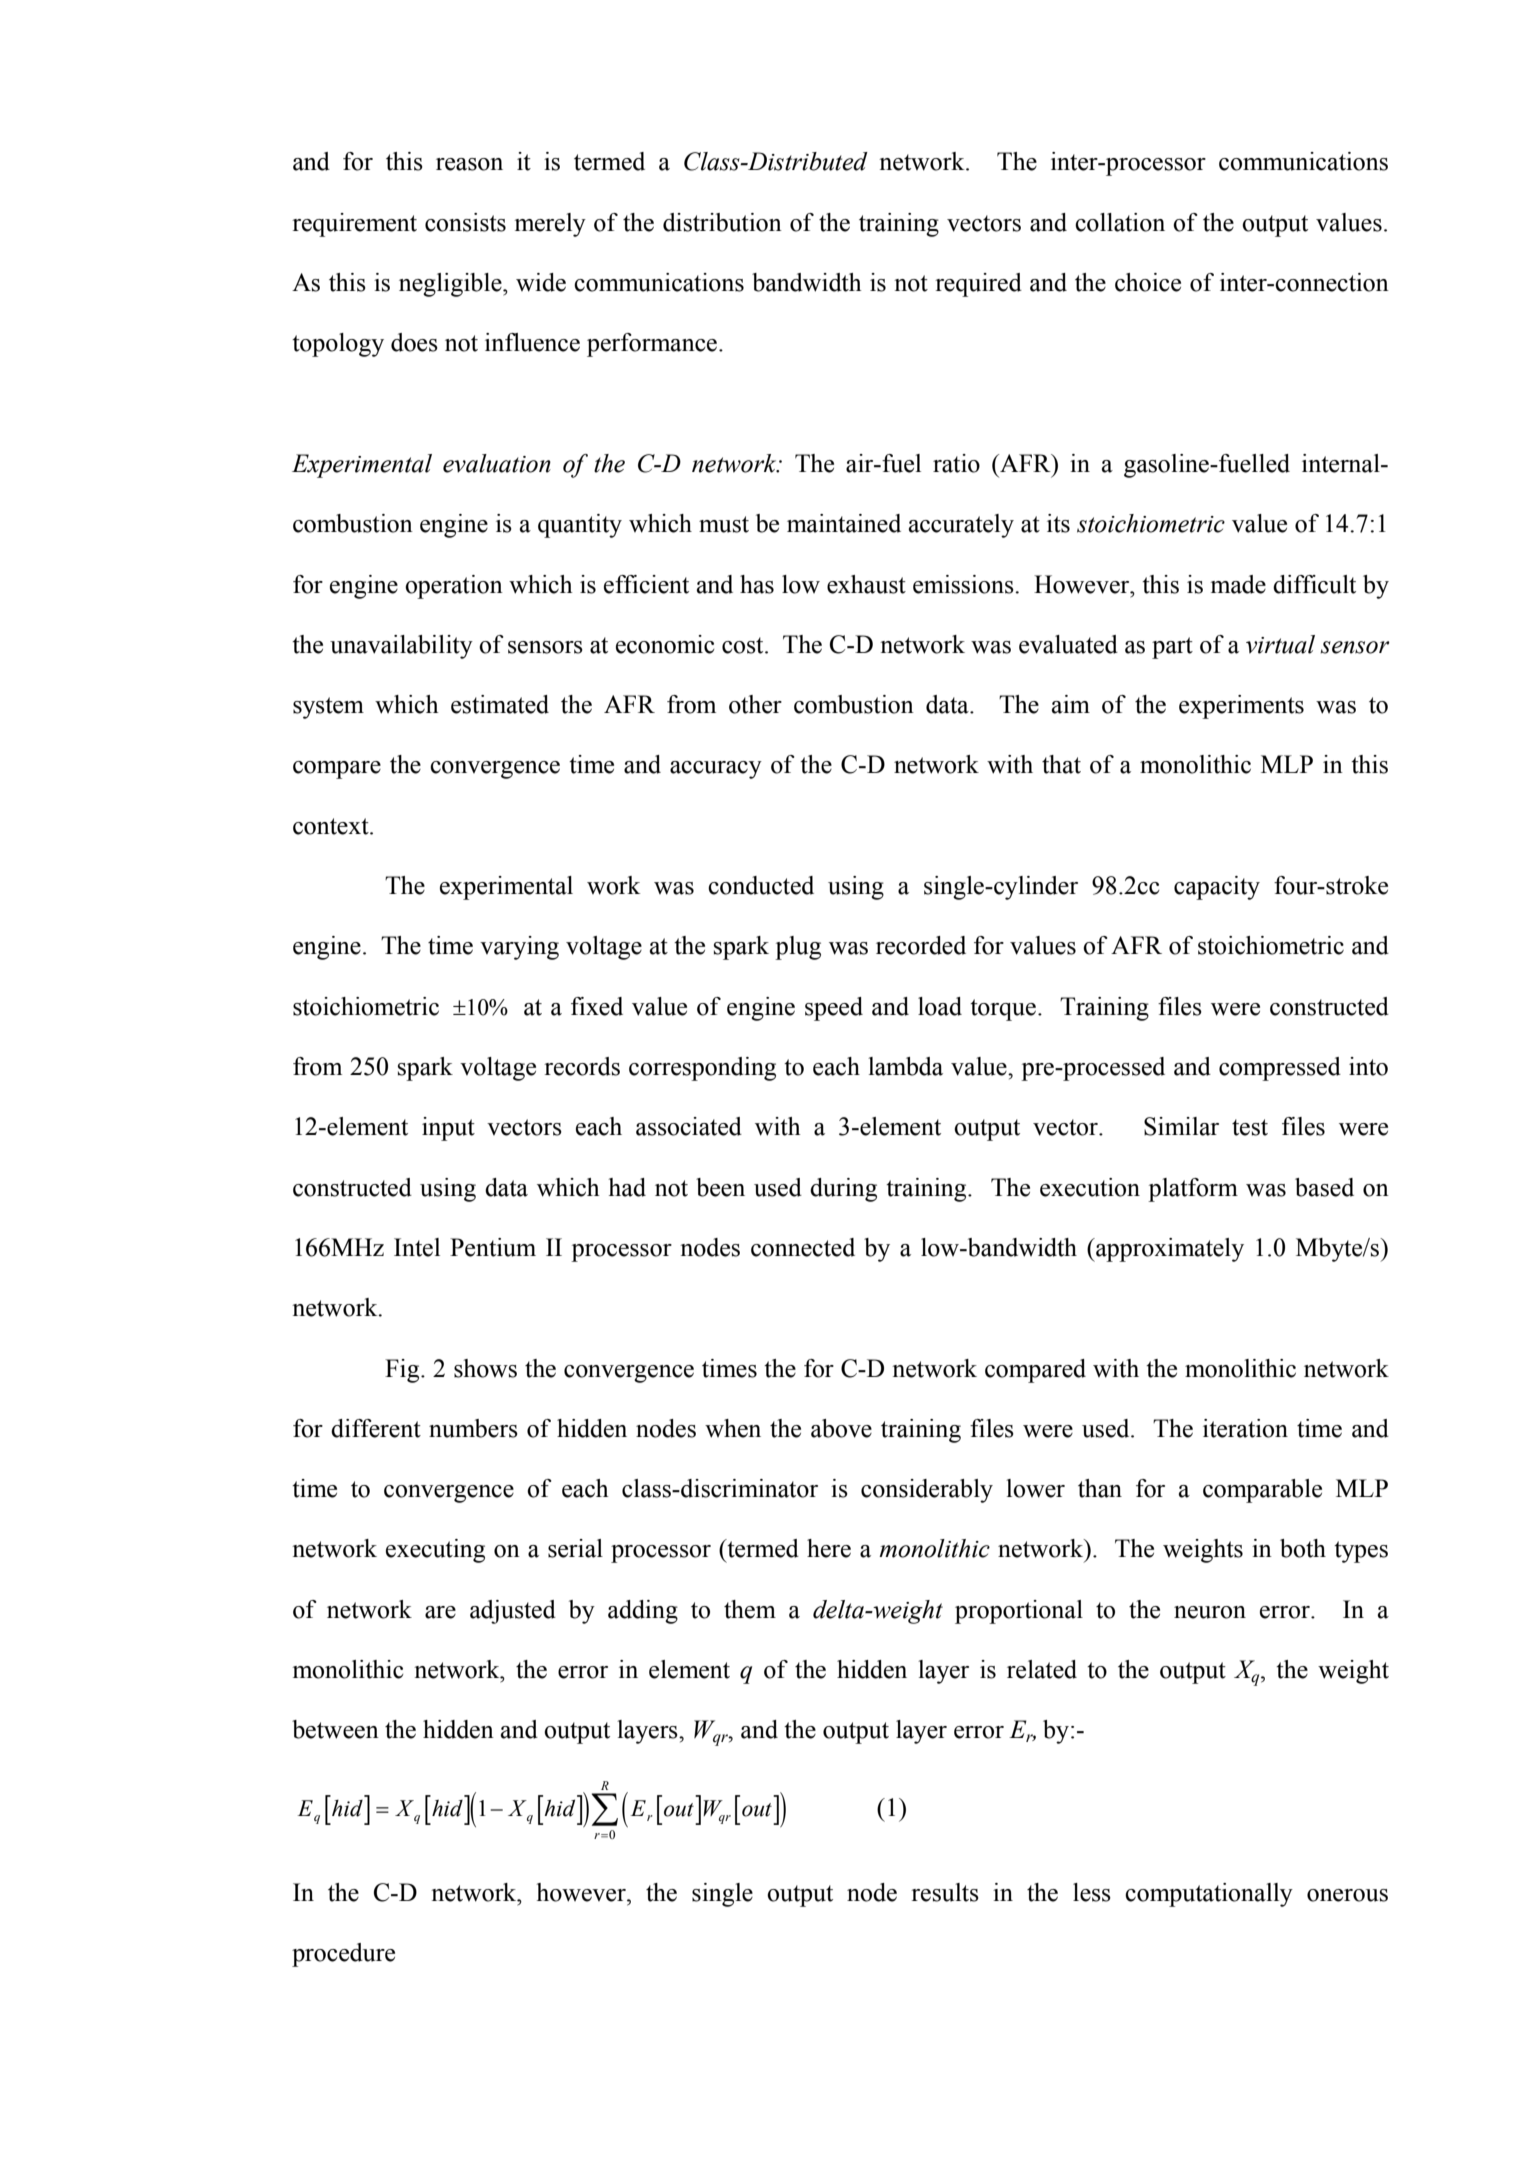 Image resolution: width=1534 pixels, height=2170 pixels. Describe the element at coordinates (841, 1428) in the document. I see `above` at that location.
